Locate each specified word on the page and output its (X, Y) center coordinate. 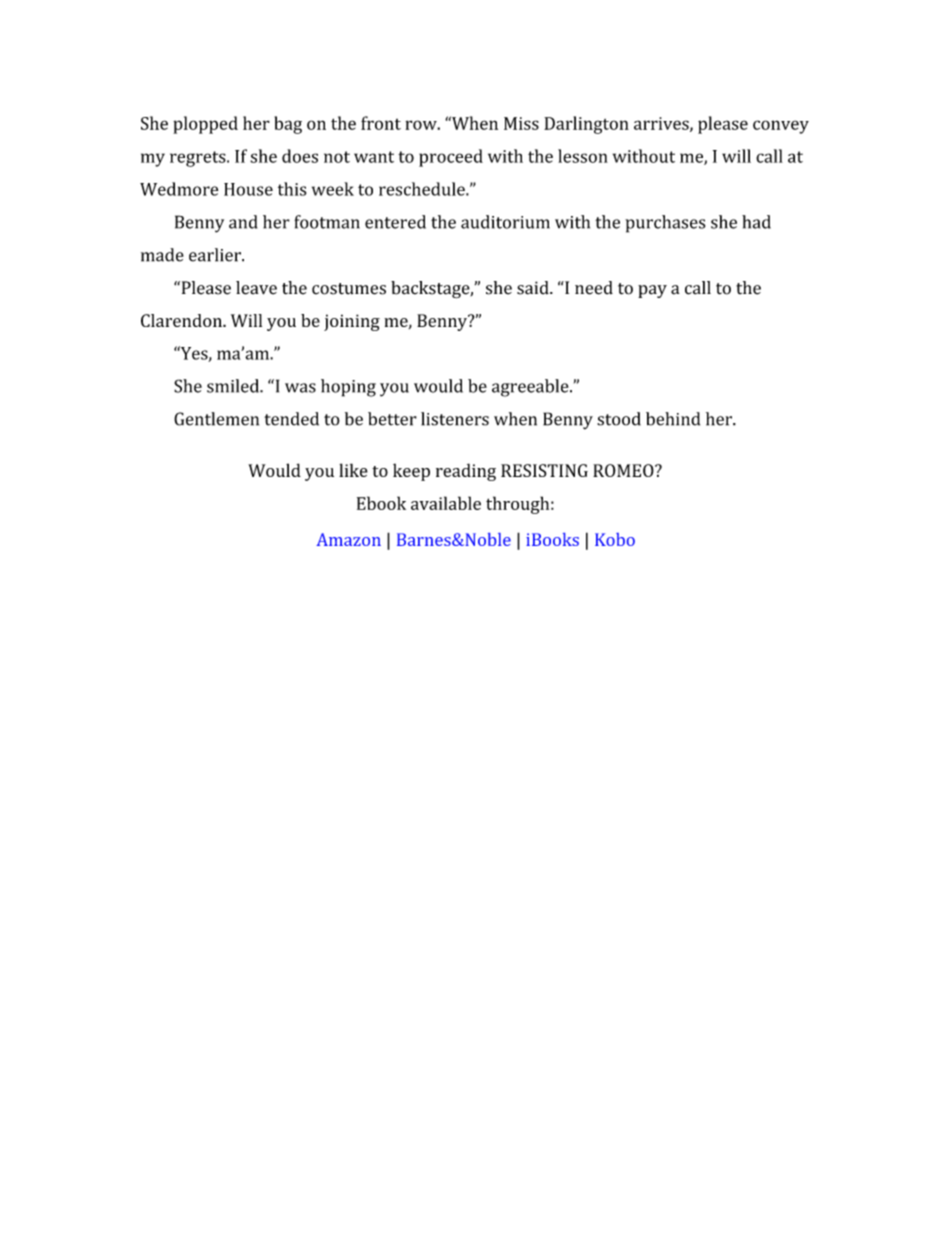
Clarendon (182, 320)
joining (352, 322)
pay (652, 291)
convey (781, 127)
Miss (521, 123)
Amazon (348, 539)
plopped (205, 125)
